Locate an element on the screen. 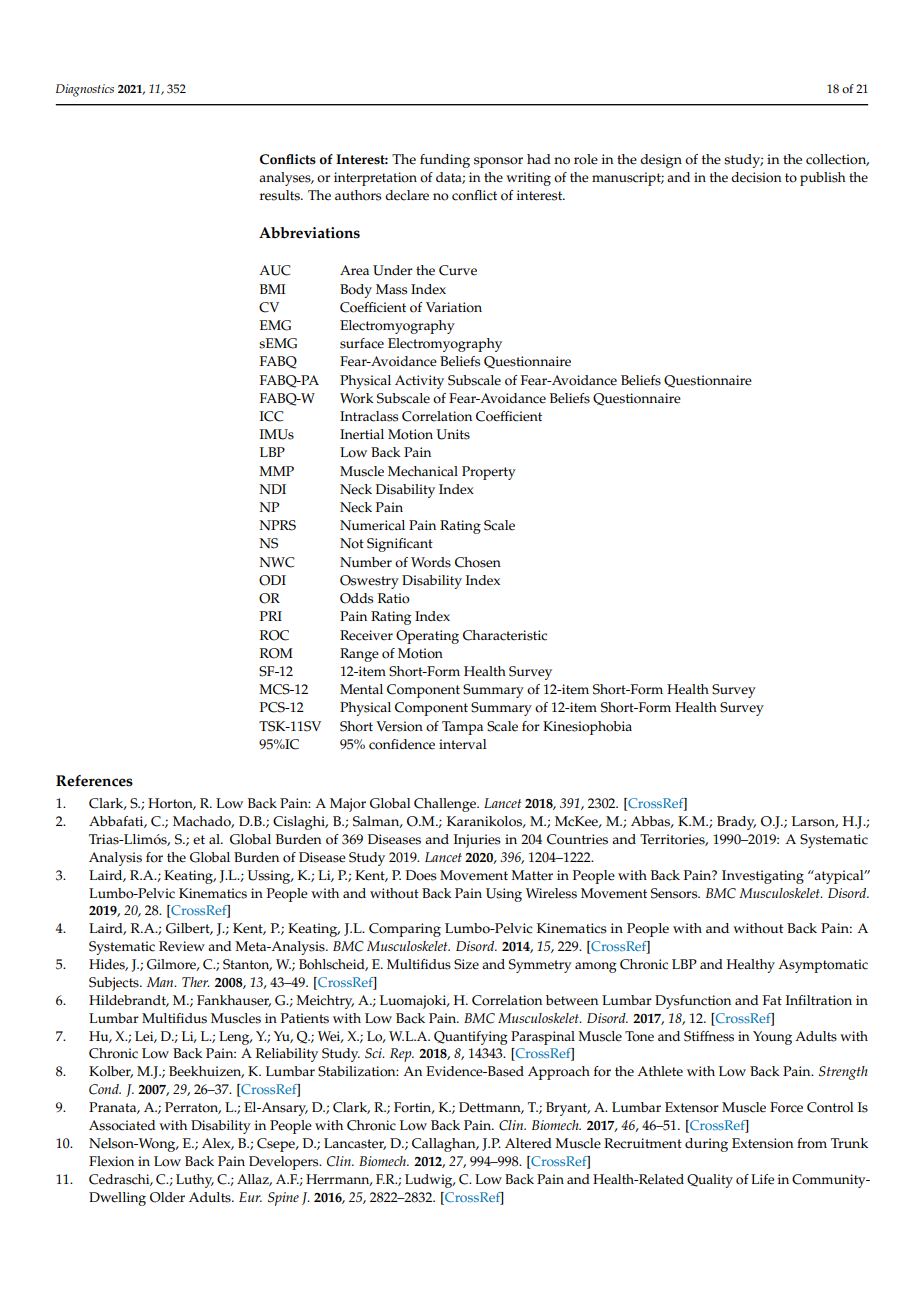  Using is located at coordinates (504, 895).
